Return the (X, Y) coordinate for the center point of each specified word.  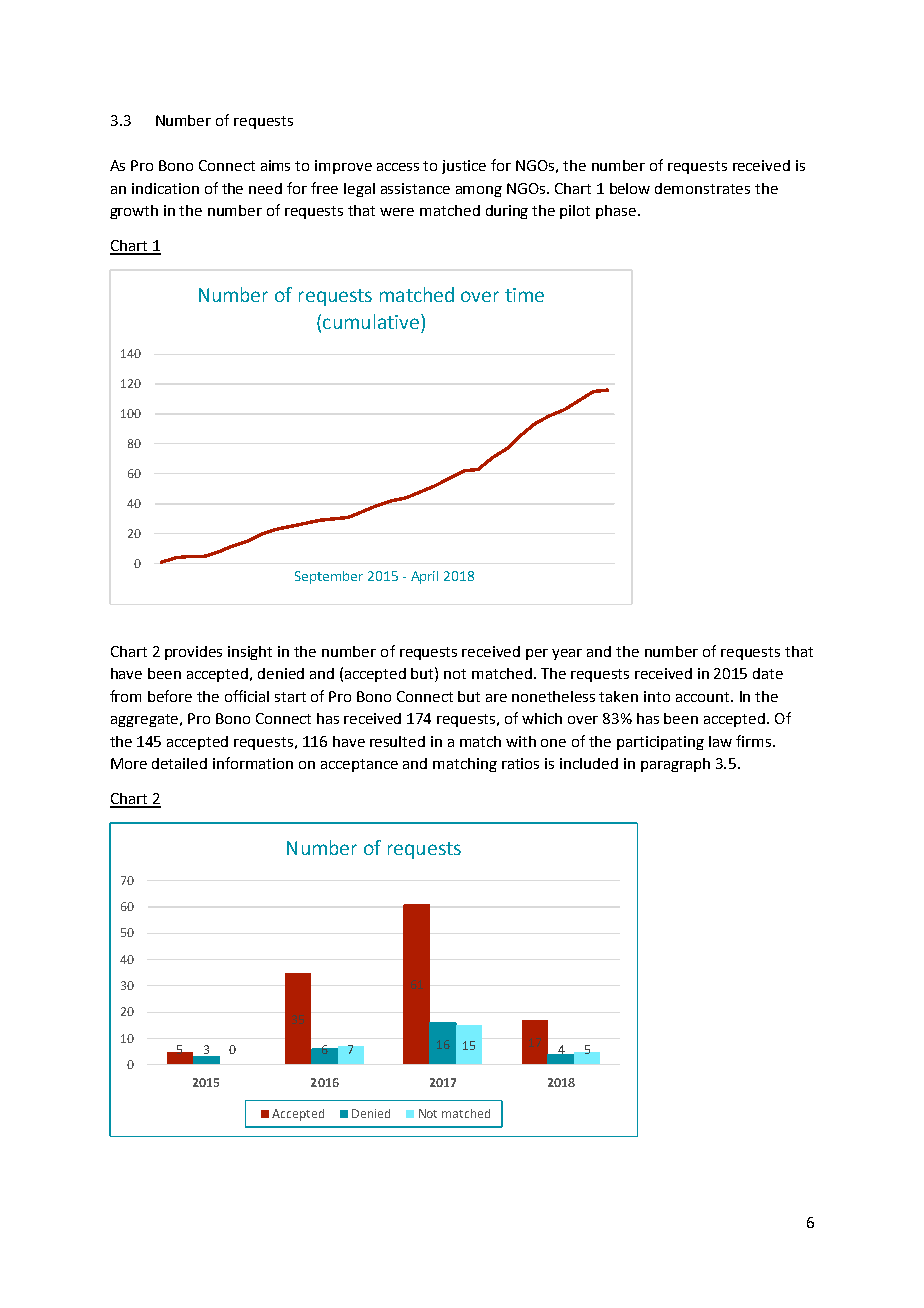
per (537, 654)
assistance (415, 188)
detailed (179, 763)
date (768, 673)
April (424, 577)
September (329, 577)
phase (617, 212)
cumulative (371, 321)
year (567, 654)
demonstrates (702, 188)
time (524, 295)
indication (165, 188)
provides (193, 653)
